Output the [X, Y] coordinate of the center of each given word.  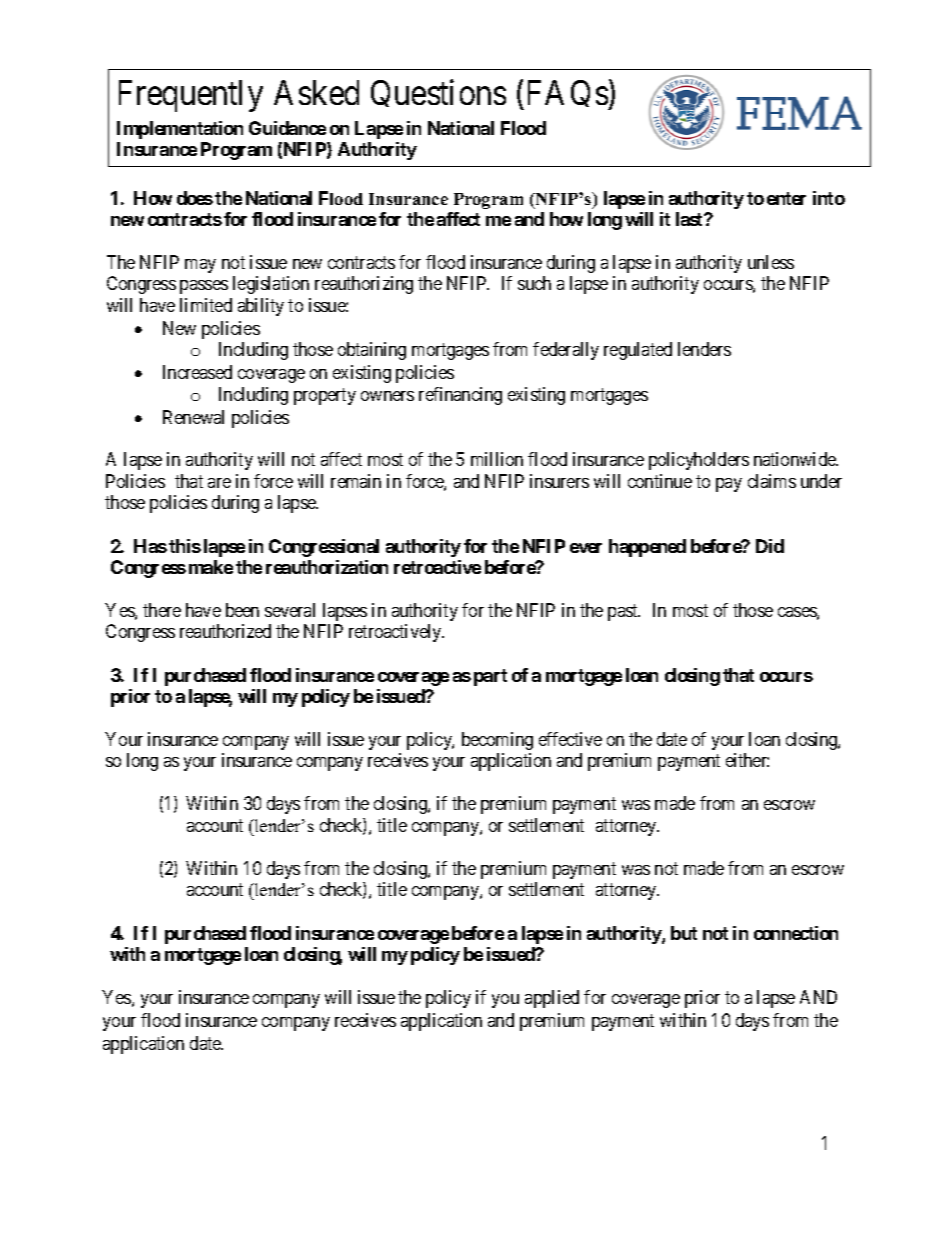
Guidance [287, 128]
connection [796, 933]
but [684, 933]
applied [552, 999]
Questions [438, 93]
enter [786, 198]
